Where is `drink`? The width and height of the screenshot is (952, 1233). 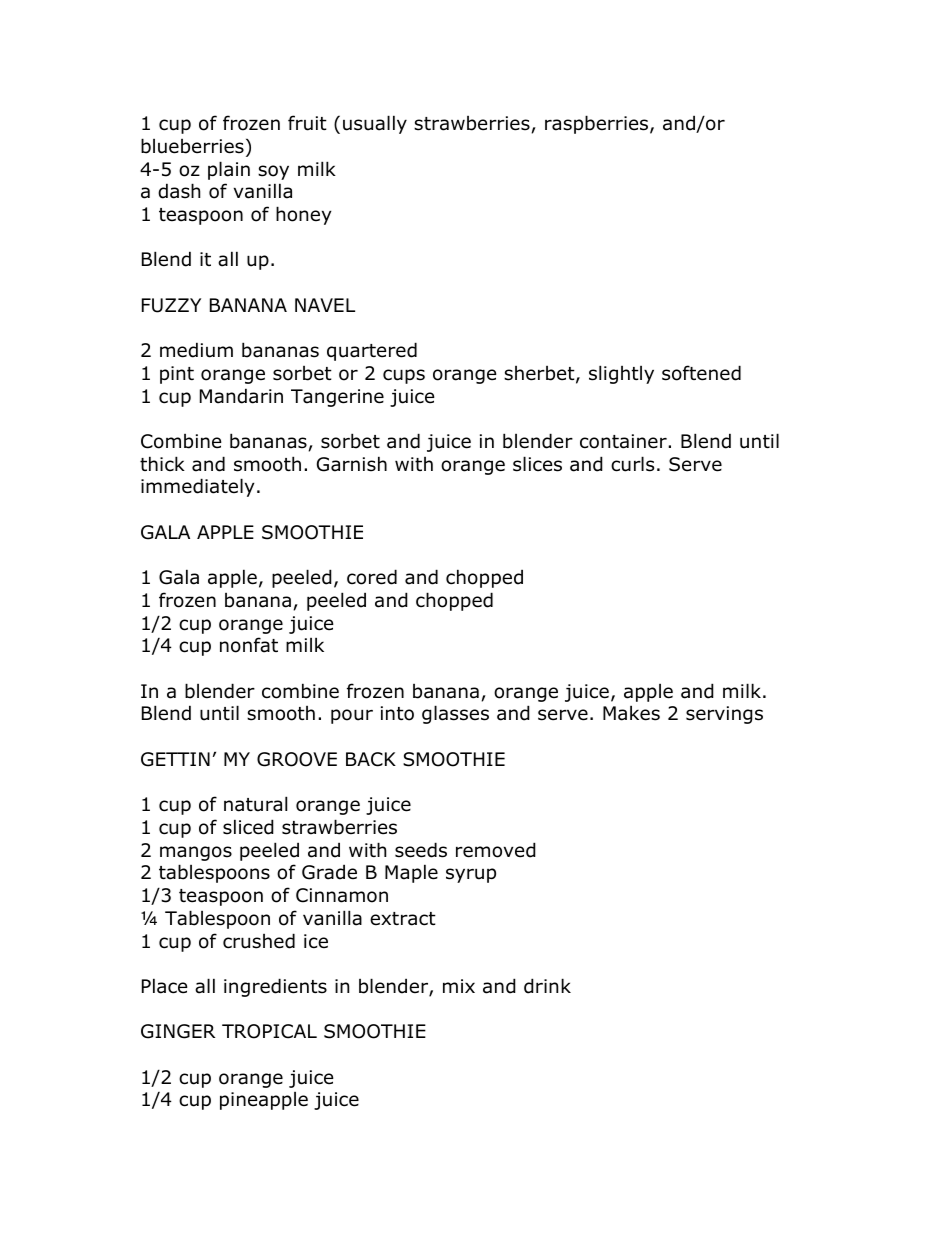 drink is located at coordinates (547, 986).
